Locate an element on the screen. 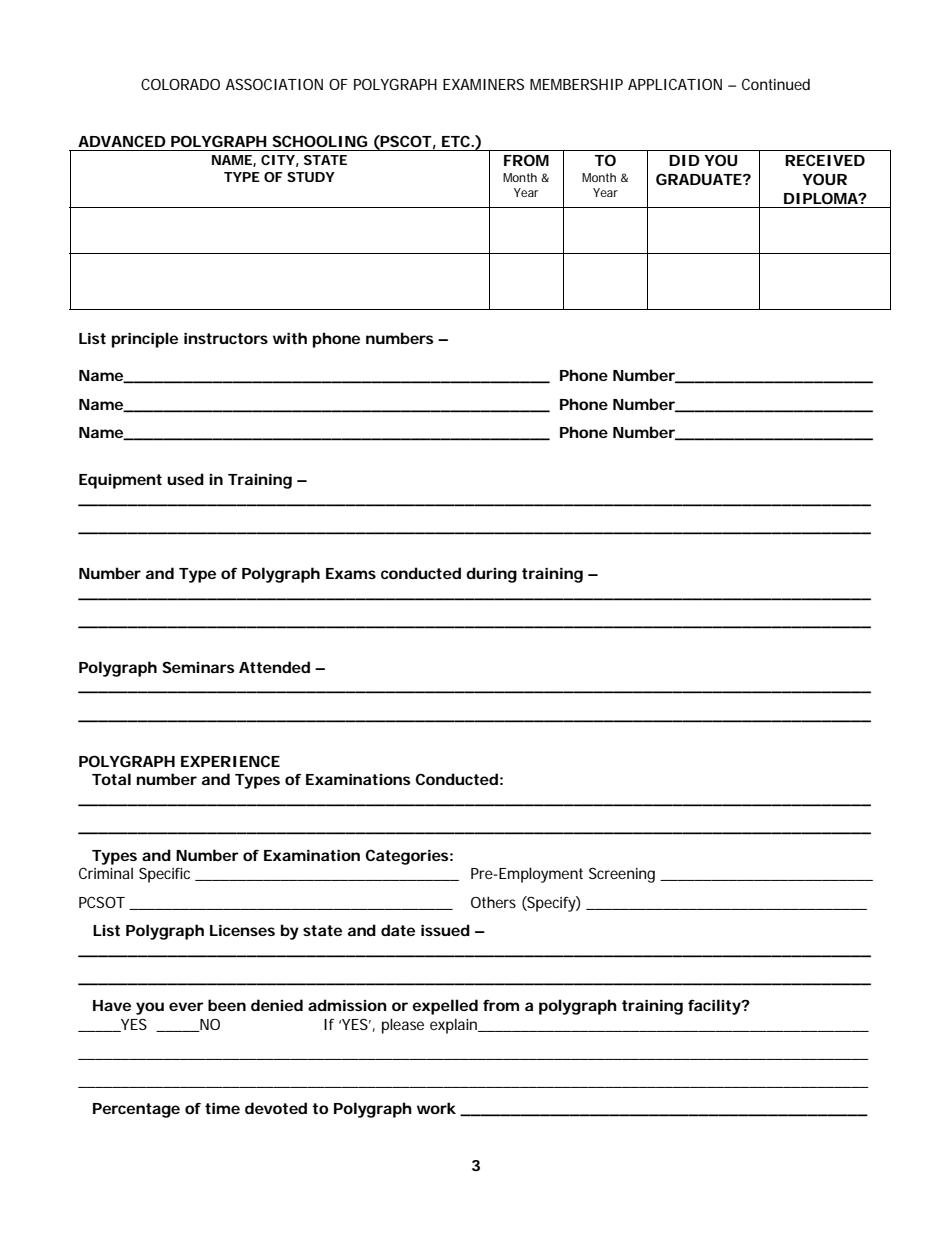 The width and height of the screenshot is (952, 1233). Continued is located at coordinates (776, 84).
